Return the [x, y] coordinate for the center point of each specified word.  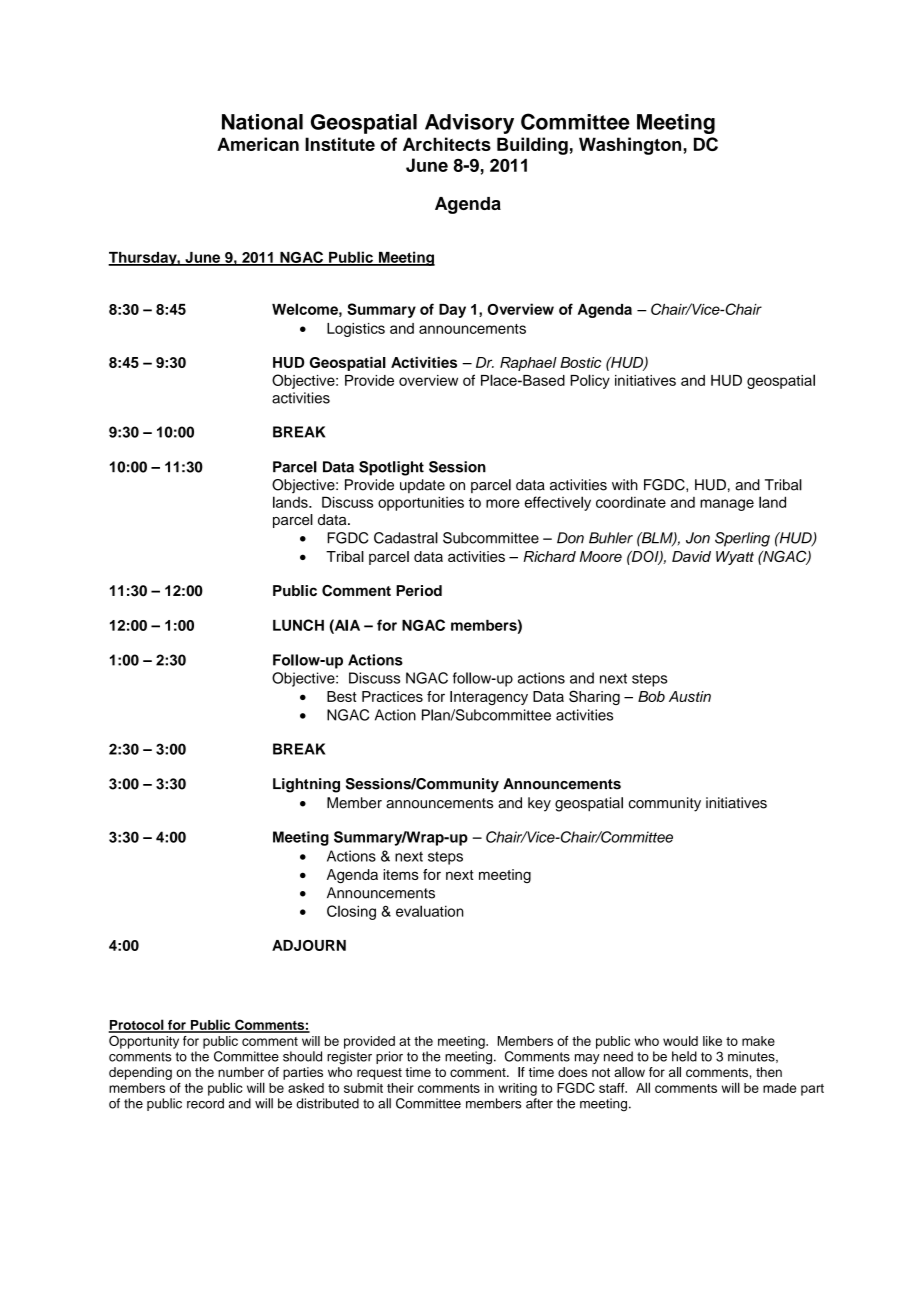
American [258, 144]
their [400, 1088]
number [241, 1072]
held [684, 1056]
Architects [447, 144]
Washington [631, 146]
